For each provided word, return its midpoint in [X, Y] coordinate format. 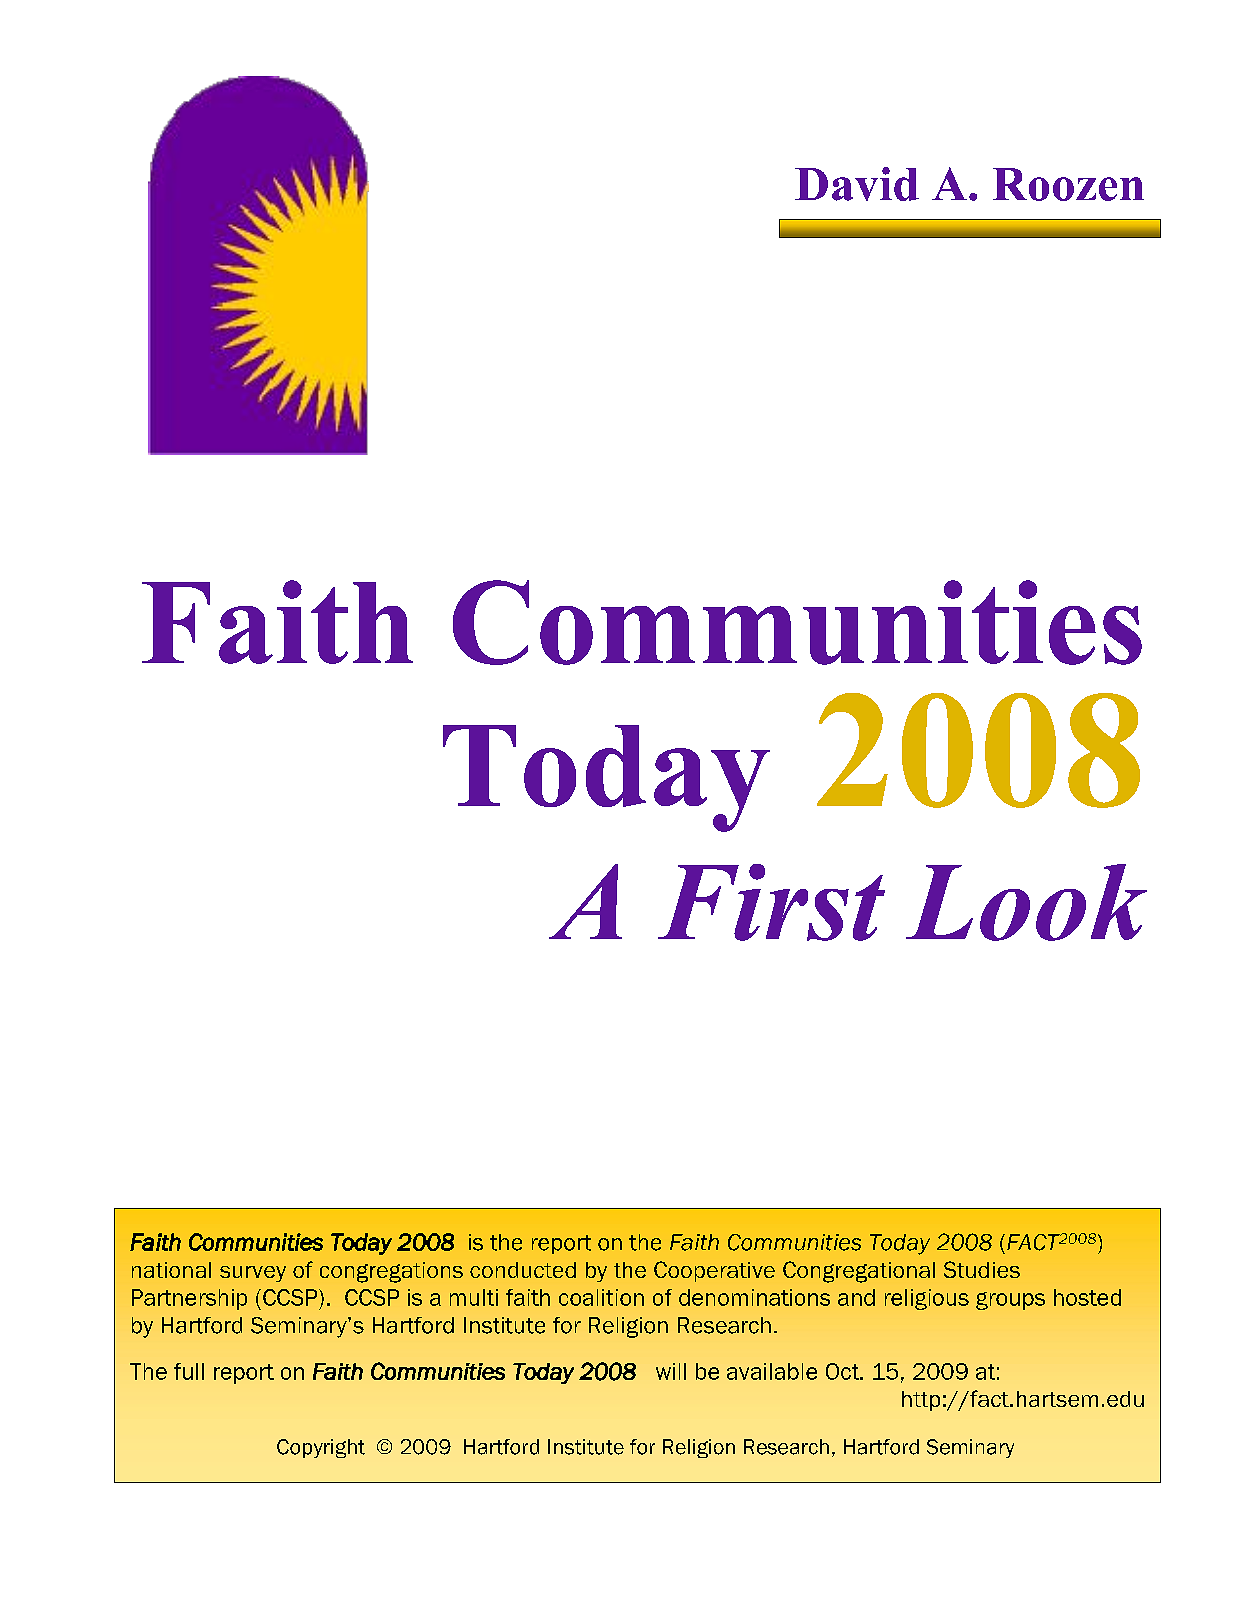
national [171, 1270]
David [857, 184]
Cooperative [714, 1271]
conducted [523, 1270]
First [771, 902]
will [671, 1371]
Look [1026, 902]
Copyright [321, 1448]
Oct [843, 1371]
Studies [982, 1269]
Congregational [859, 1272]
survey [253, 1274]
